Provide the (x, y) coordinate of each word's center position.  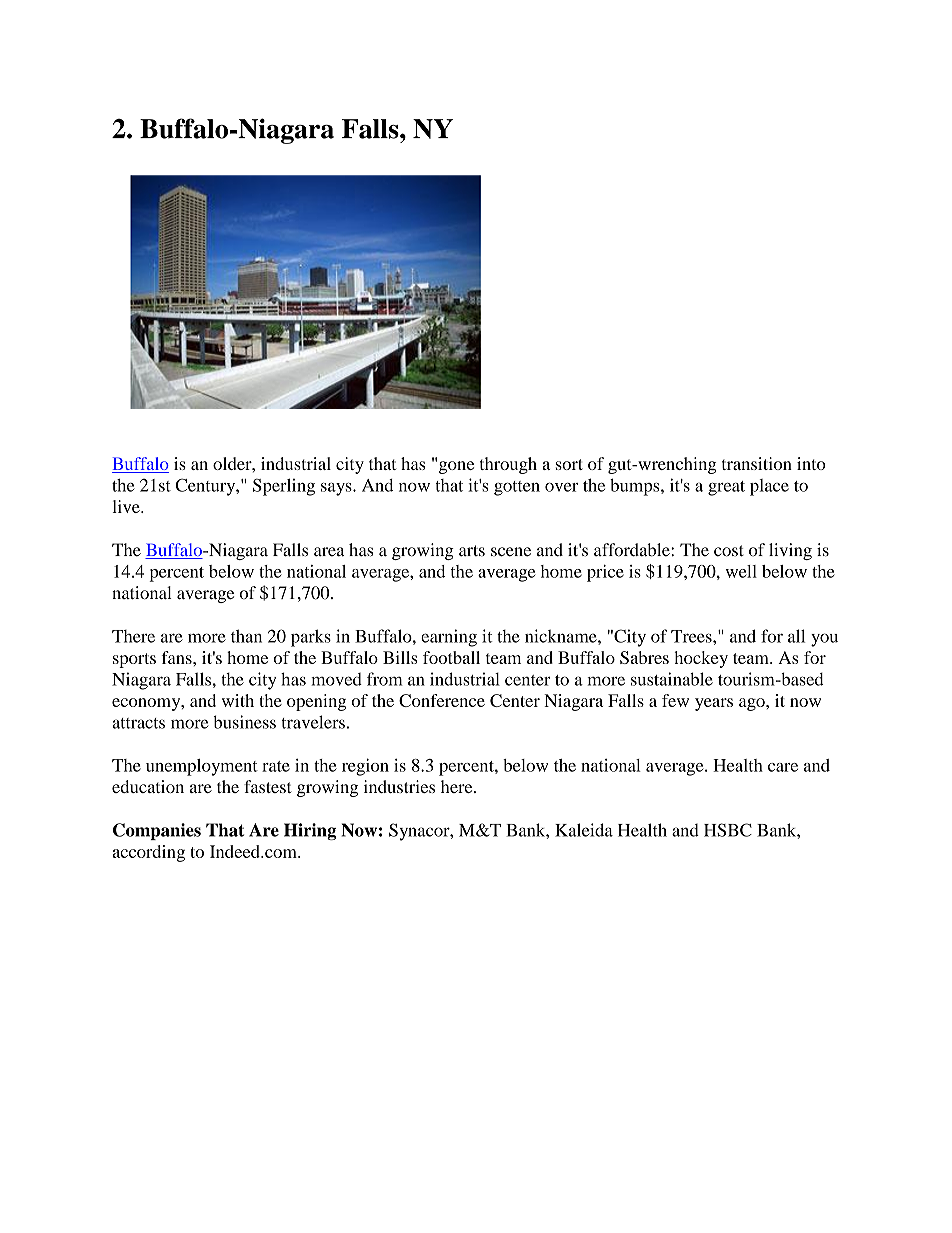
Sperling (284, 487)
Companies (157, 831)
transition (757, 463)
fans (178, 657)
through (508, 465)
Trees (692, 636)
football (451, 657)
